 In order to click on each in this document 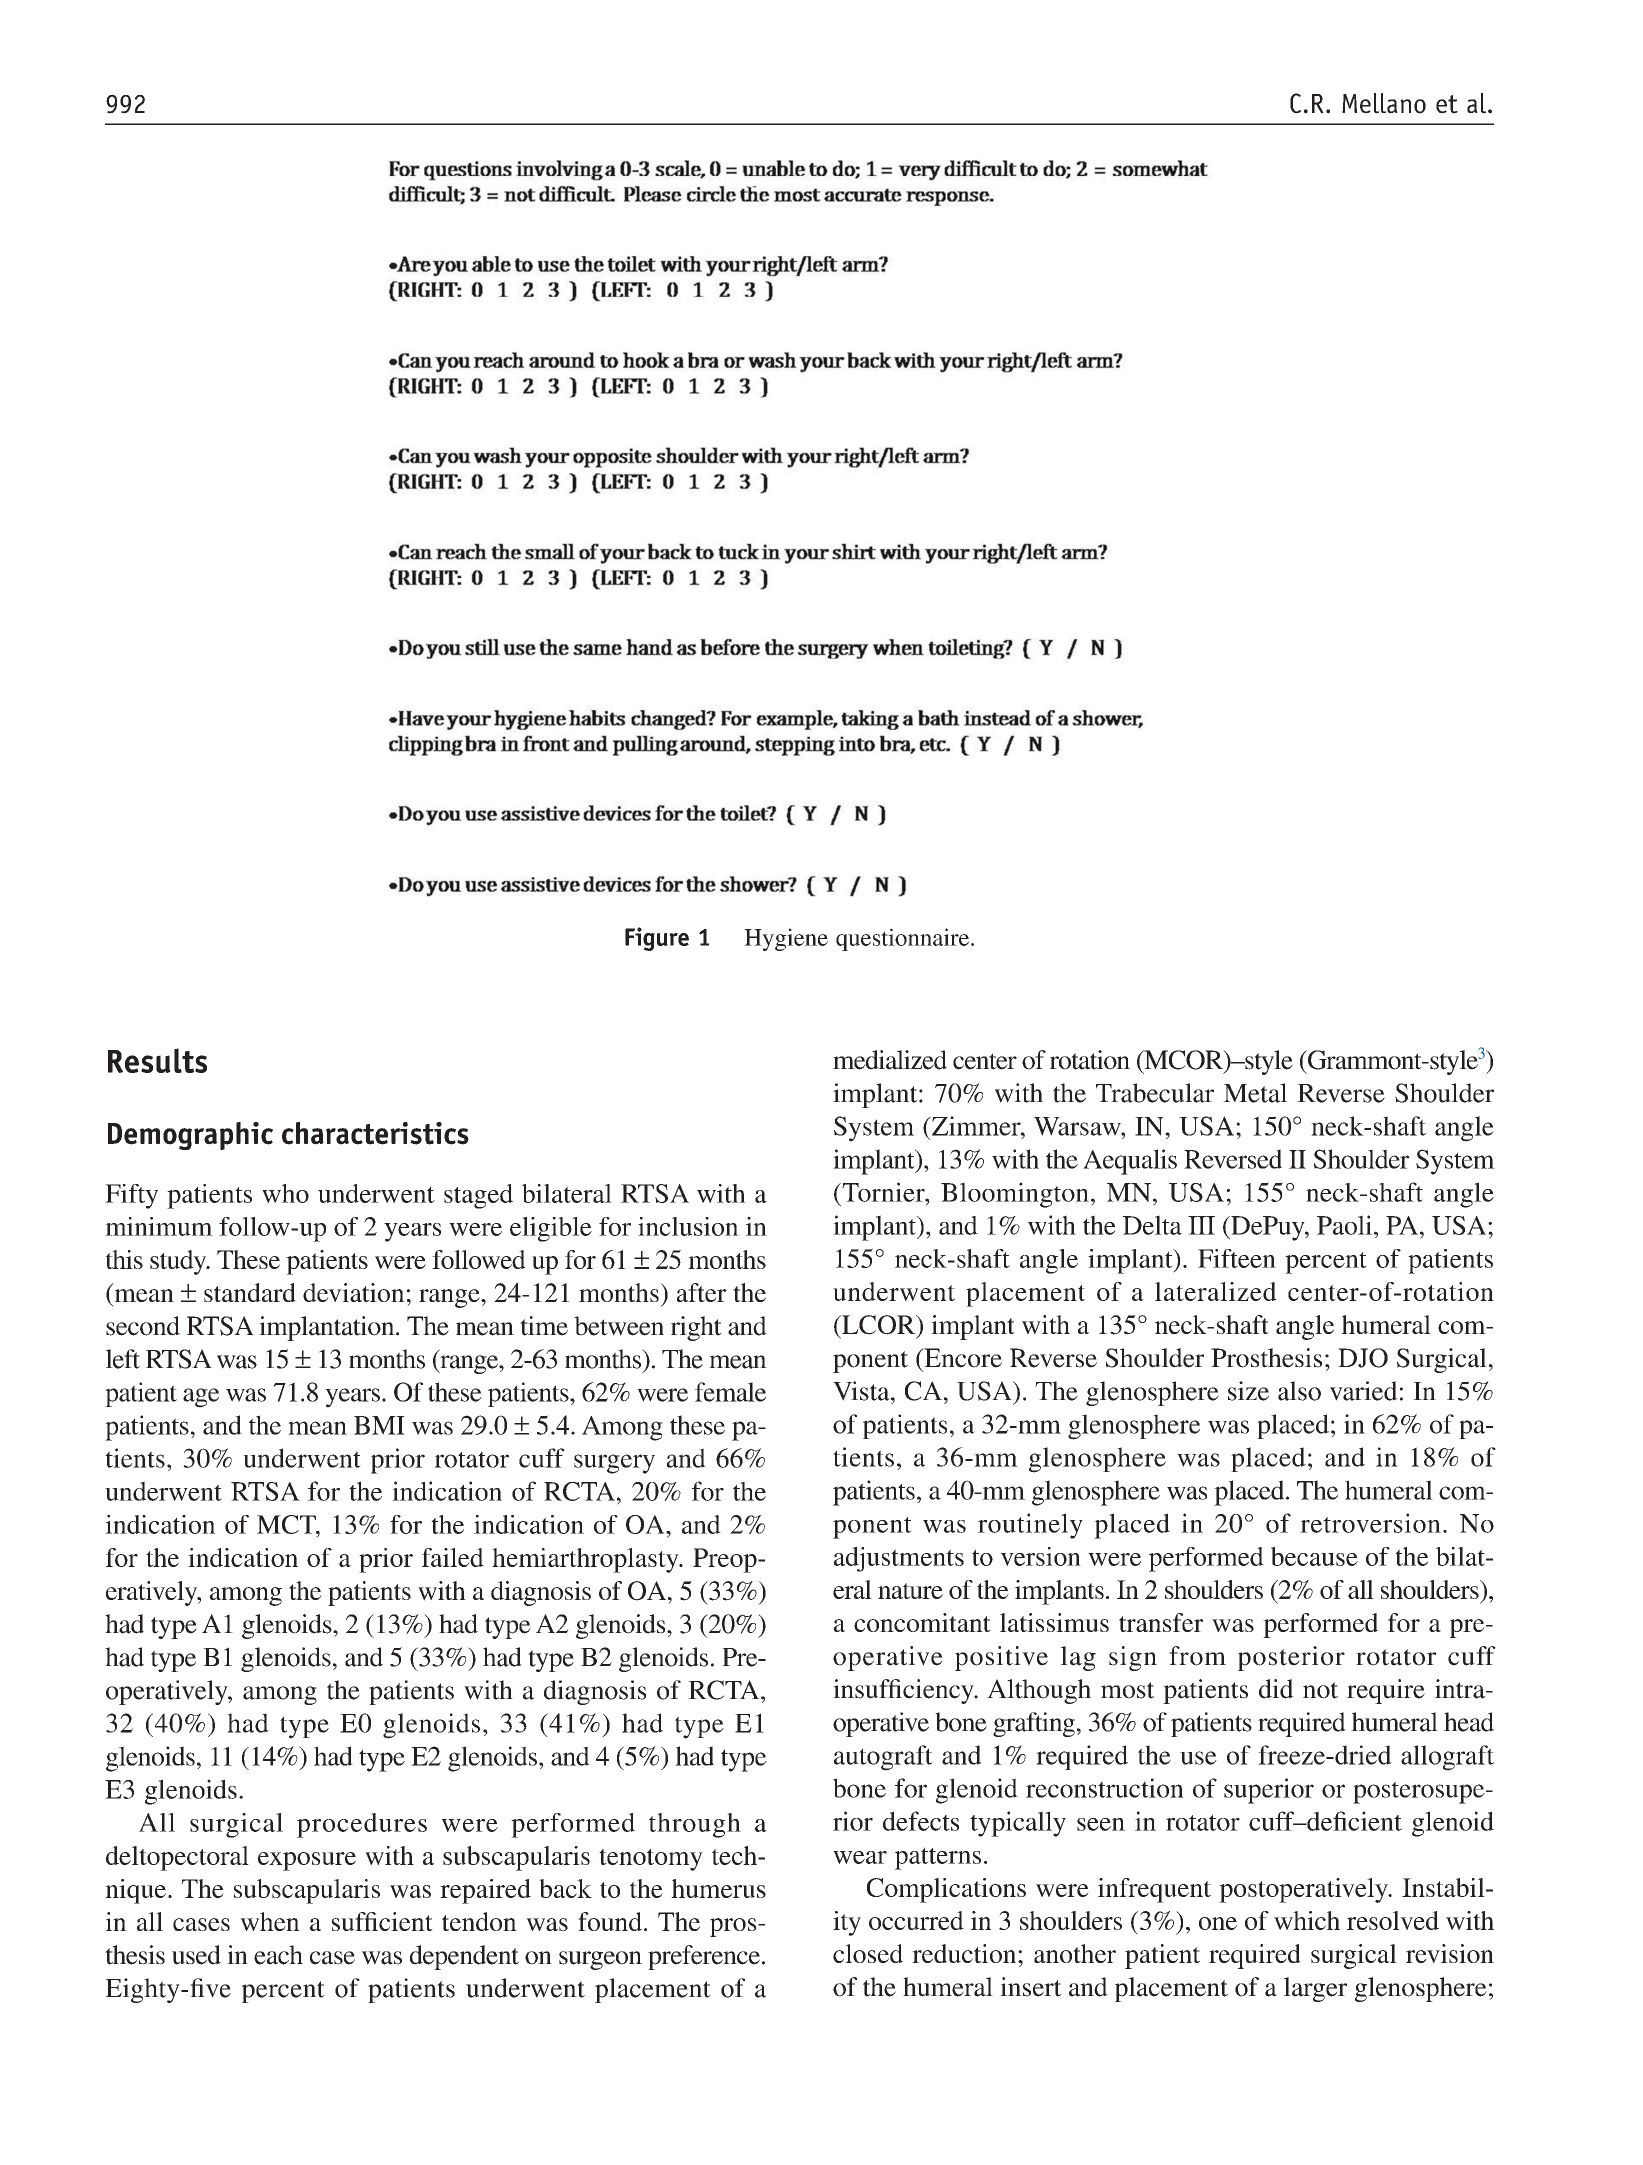, I will do `click(278, 1955)`.
